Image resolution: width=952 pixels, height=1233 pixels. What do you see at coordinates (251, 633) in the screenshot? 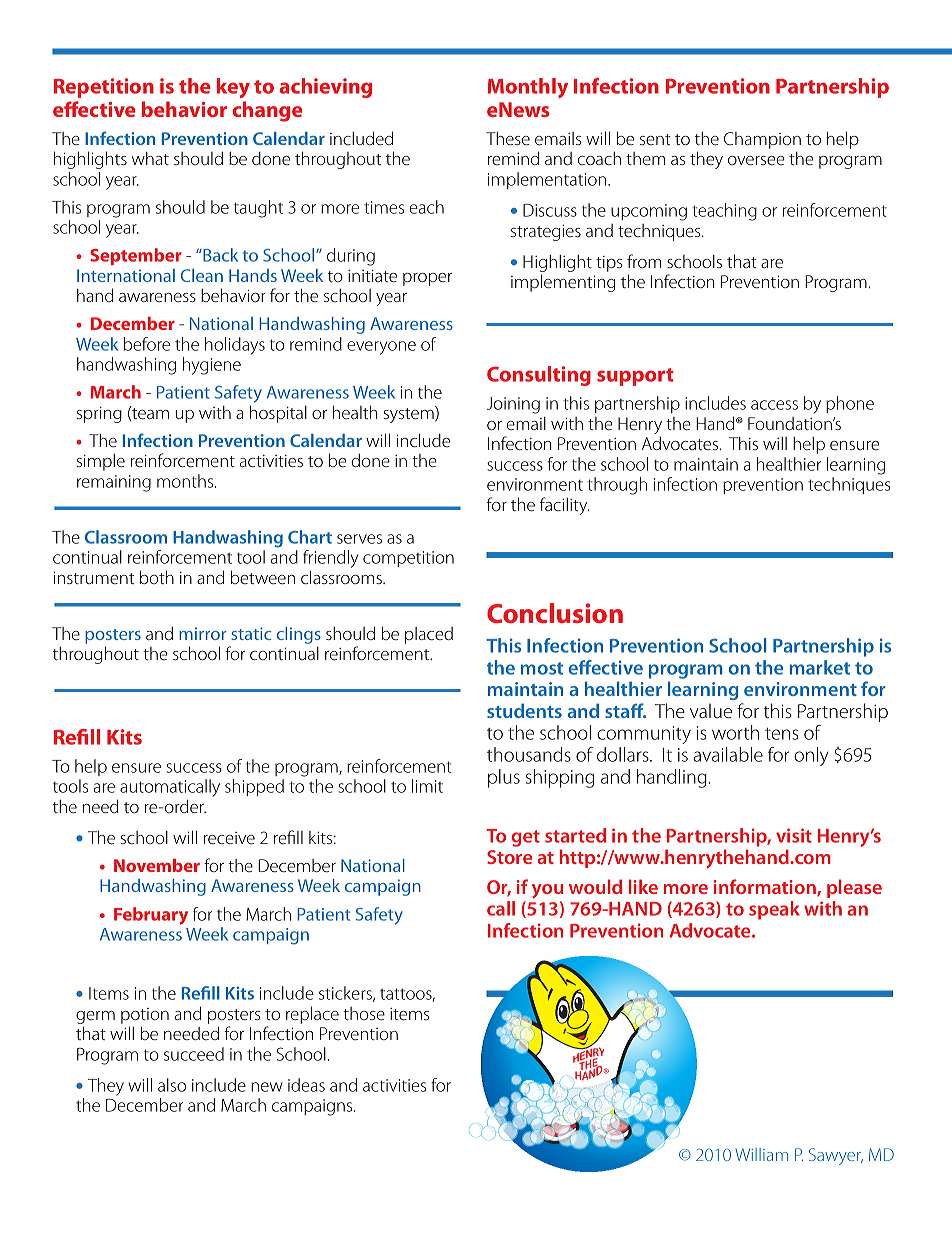
I see `static` at bounding box center [251, 633].
